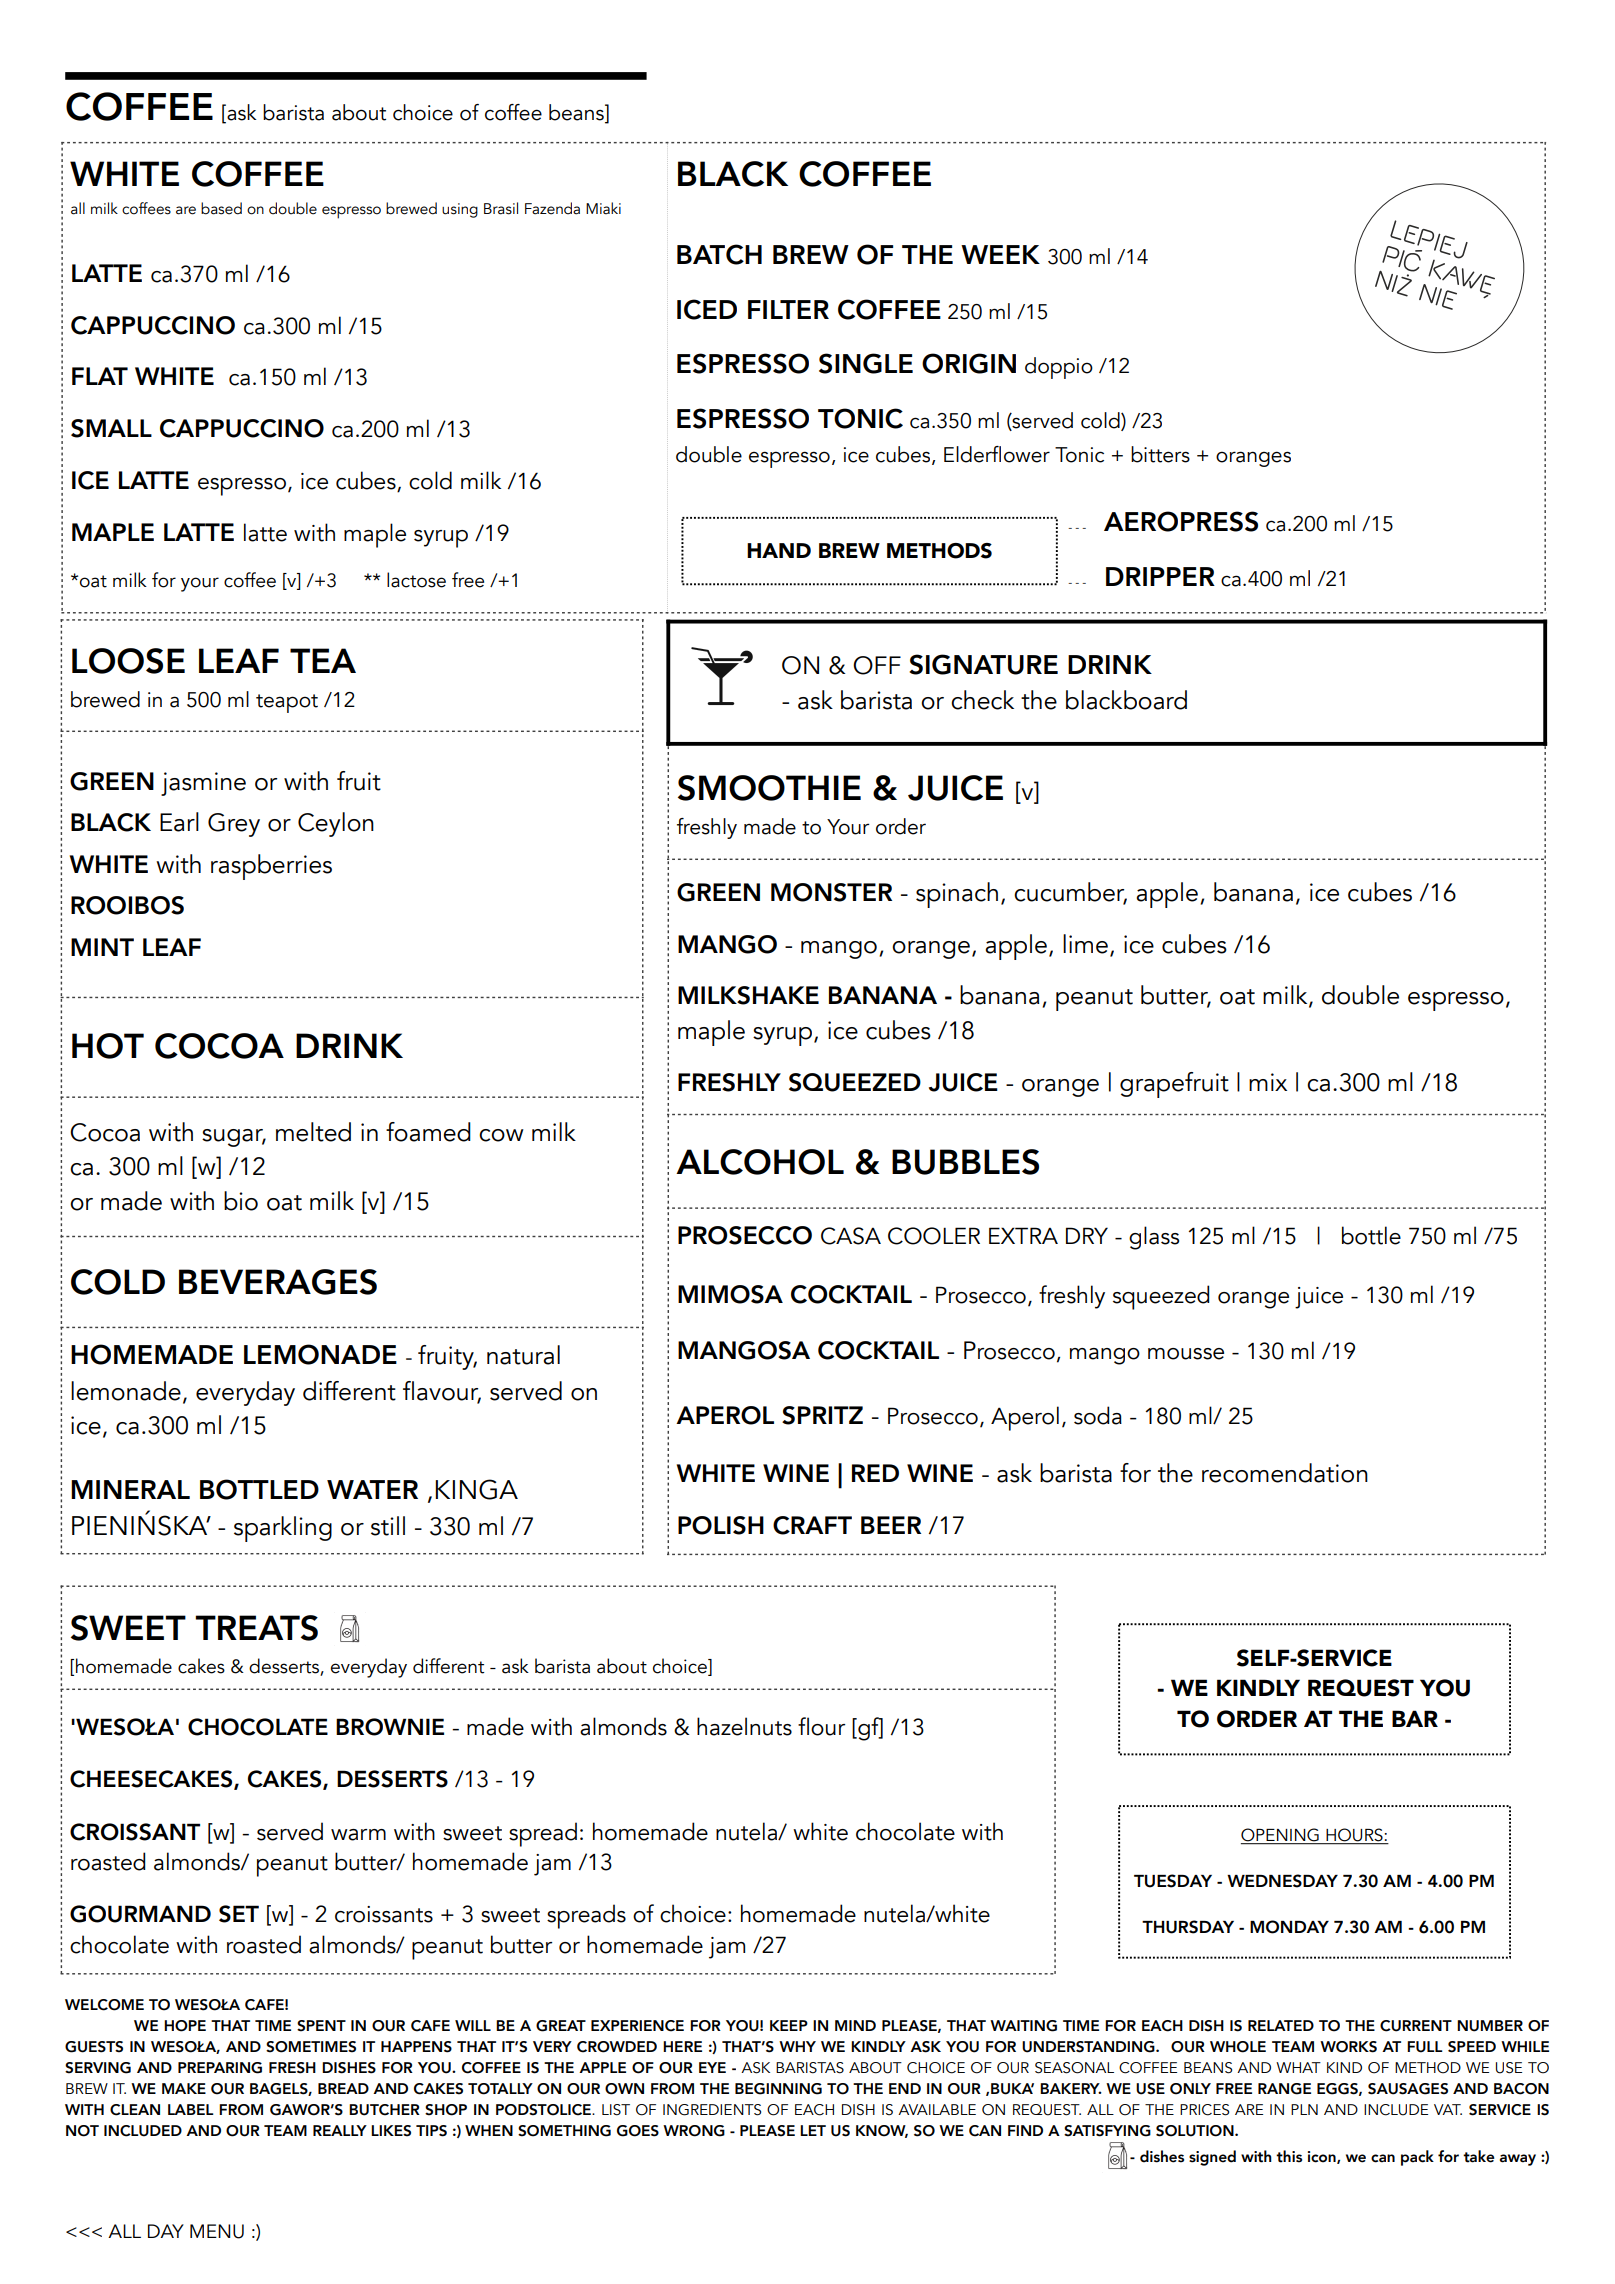  Describe the element at coordinates (241, 1201) in the image. I see `bio` at that location.
